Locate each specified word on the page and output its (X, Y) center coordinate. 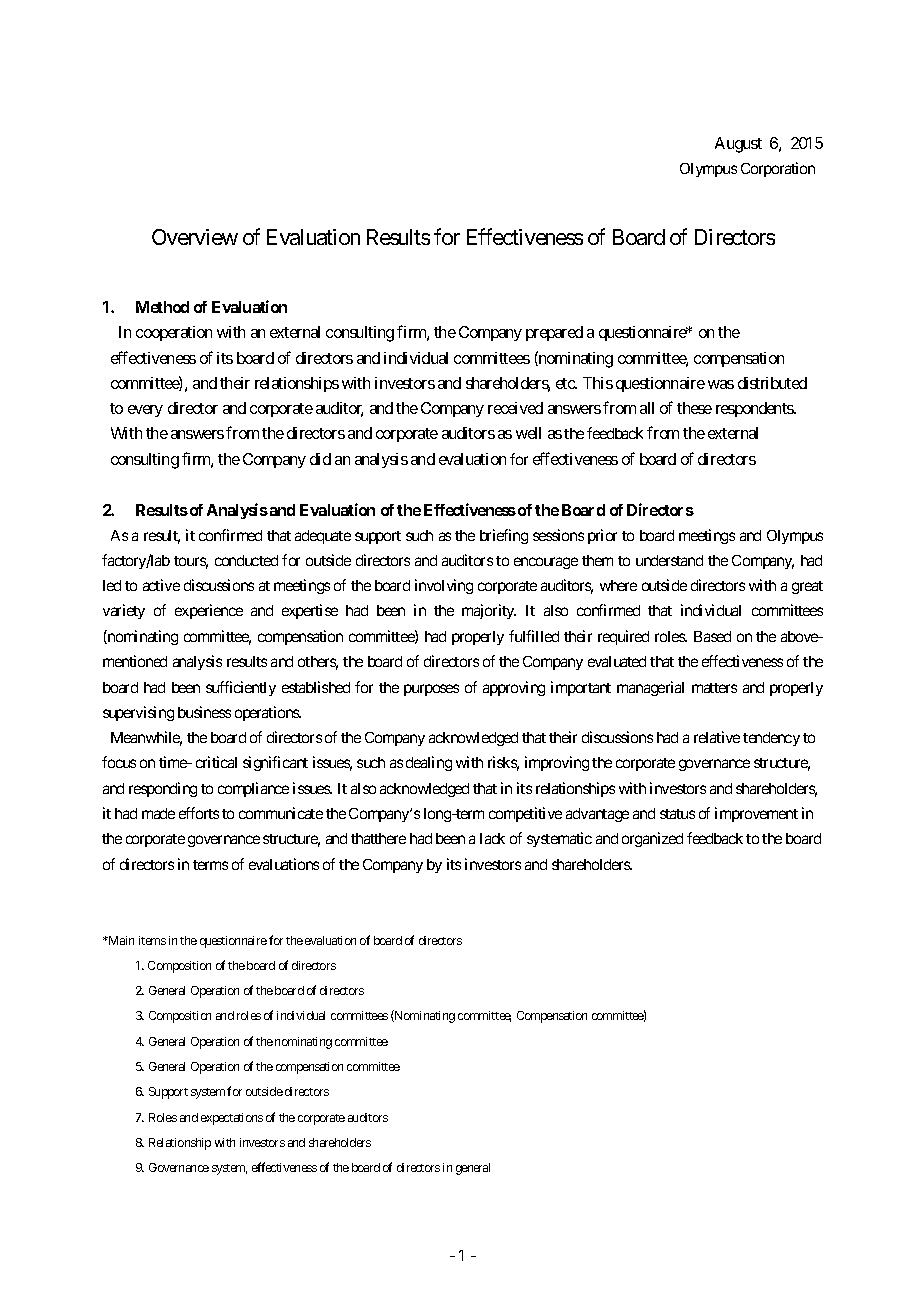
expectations (232, 1119)
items (152, 940)
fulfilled (534, 636)
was (721, 384)
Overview (195, 237)
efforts (199, 813)
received (515, 408)
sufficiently (241, 688)
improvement (756, 814)
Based (712, 636)
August (738, 145)
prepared (554, 333)
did (320, 459)
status (677, 814)
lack (492, 838)
